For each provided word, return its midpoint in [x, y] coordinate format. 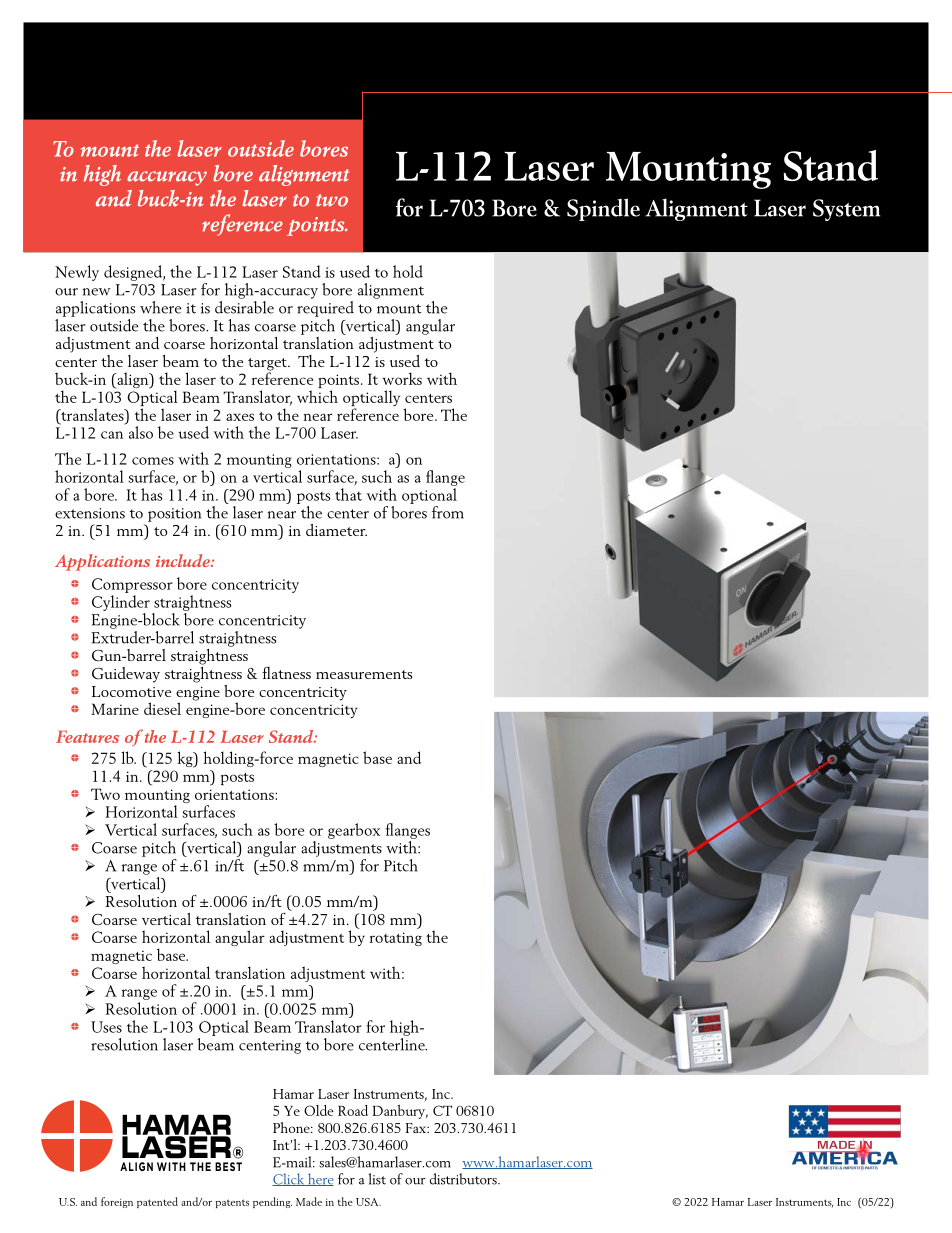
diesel [162, 708]
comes [153, 461]
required [325, 307]
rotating [396, 939]
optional [429, 496]
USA [368, 1202]
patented [157, 1202]
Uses [106, 1027]
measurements [364, 674]
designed [134, 273]
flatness [286, 673]
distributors [464, 1179]
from [448, 512]
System [846, 210]
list [377, 1179]
